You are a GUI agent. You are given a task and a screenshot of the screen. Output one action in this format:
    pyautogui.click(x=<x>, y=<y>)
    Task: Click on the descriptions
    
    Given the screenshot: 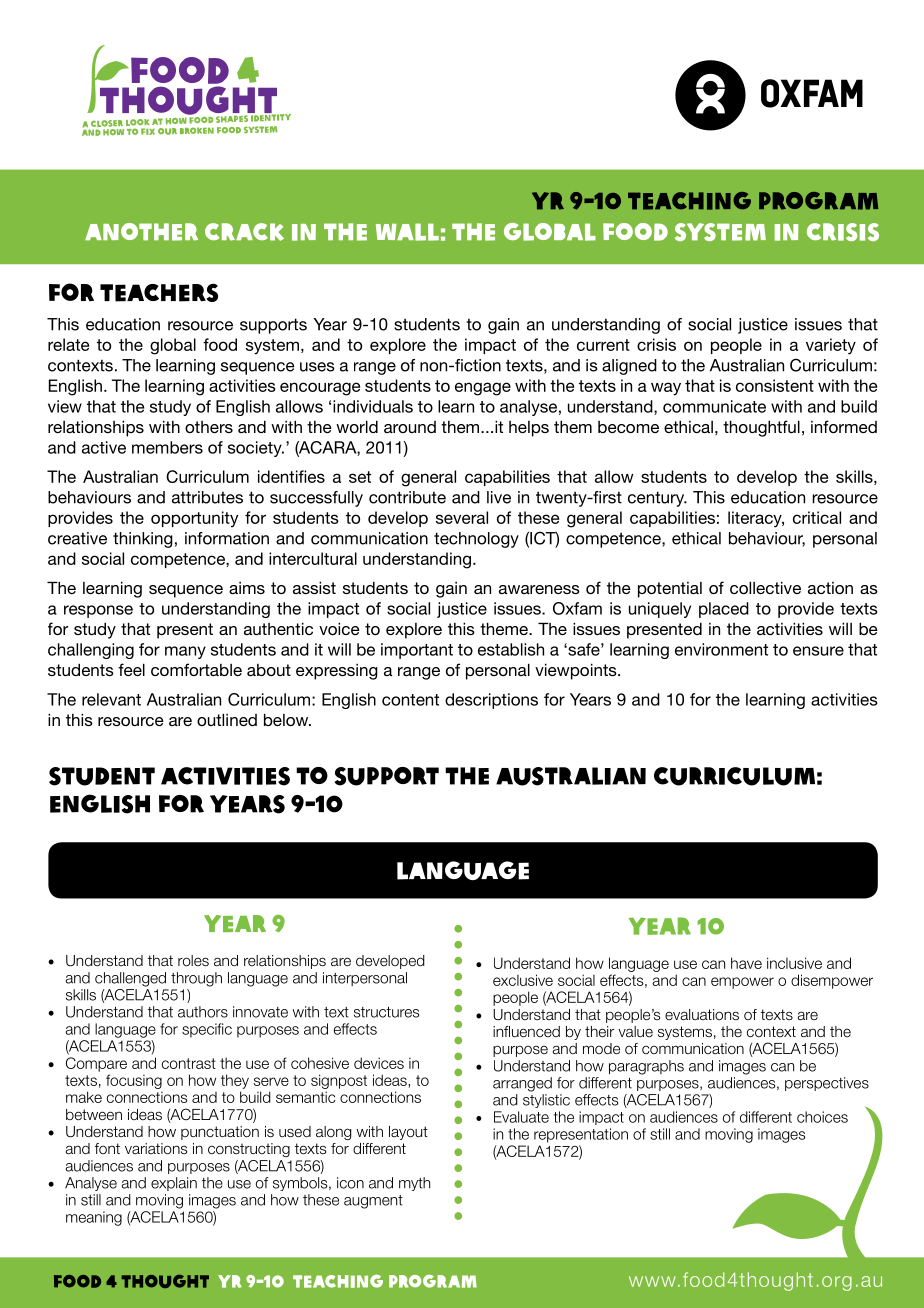 What is the action you would take?
    pyautogui.click(x=491, y=701)
